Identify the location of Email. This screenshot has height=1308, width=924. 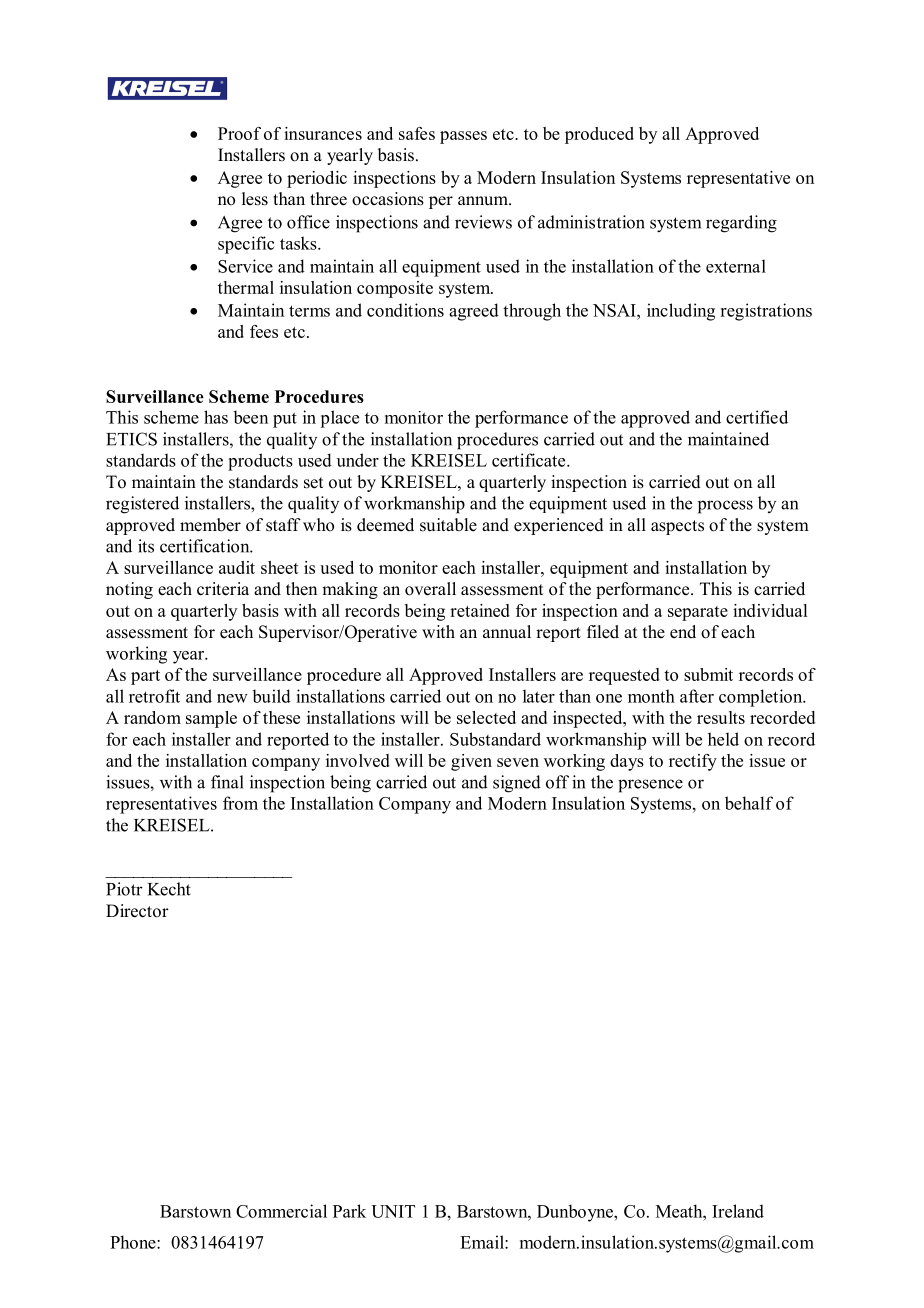
(483, 1242).
